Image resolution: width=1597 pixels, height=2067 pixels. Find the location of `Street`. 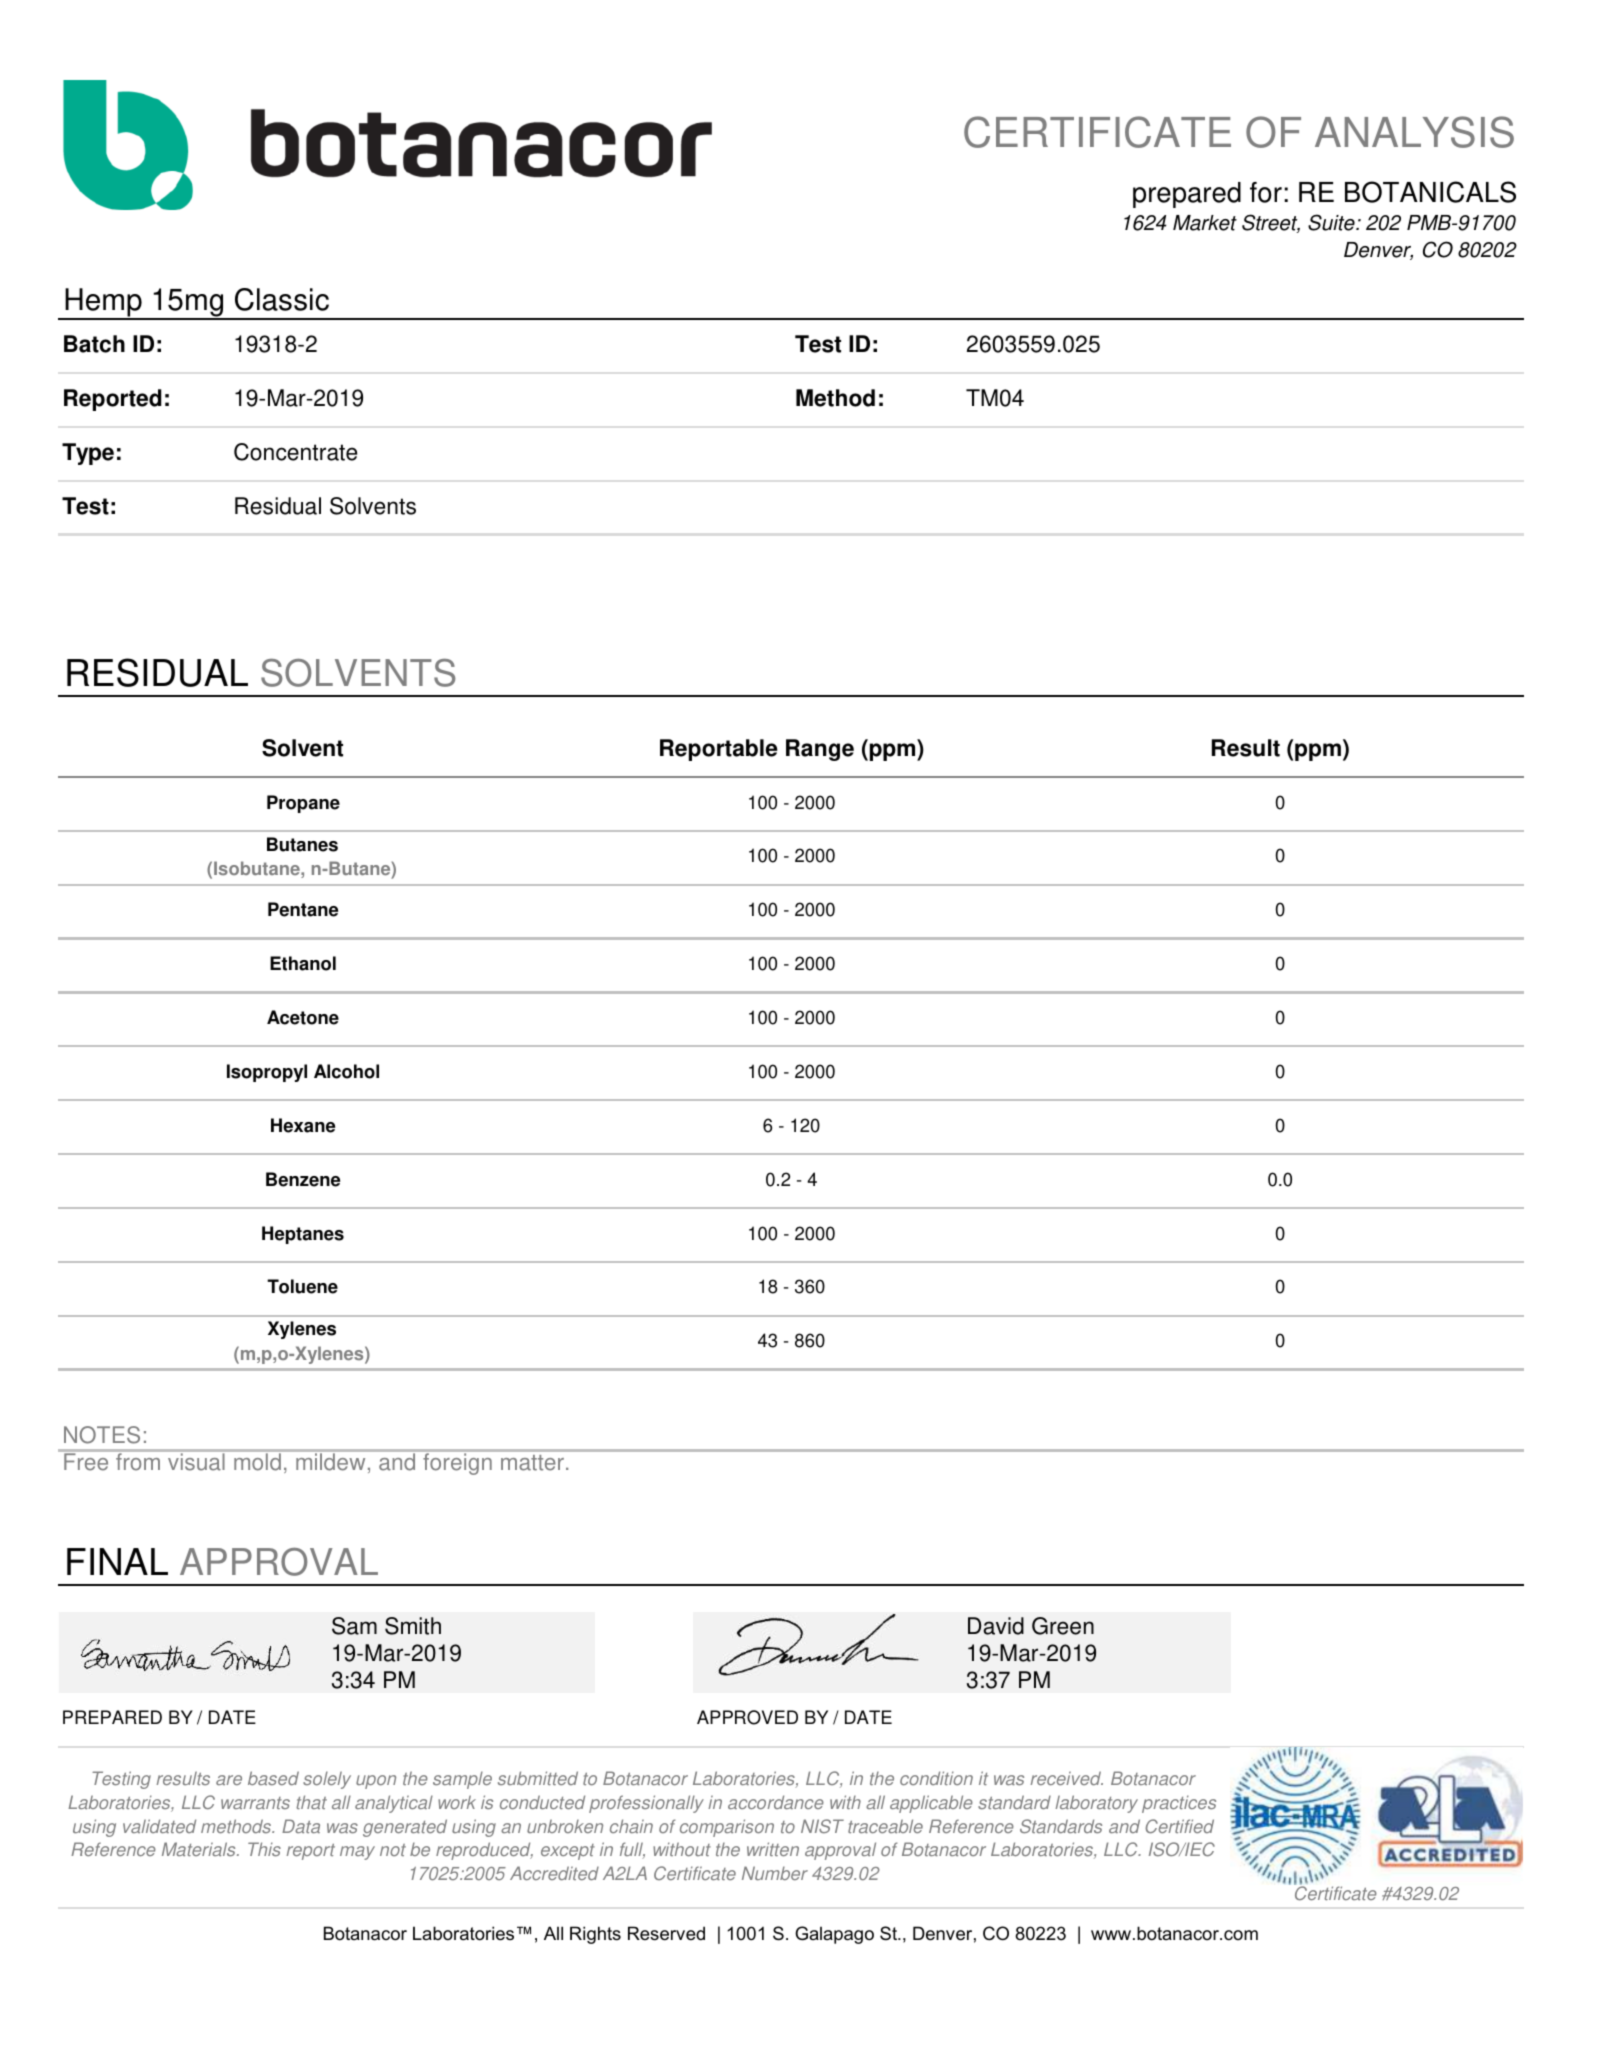

Street is located at coordinates (1271, 223).
